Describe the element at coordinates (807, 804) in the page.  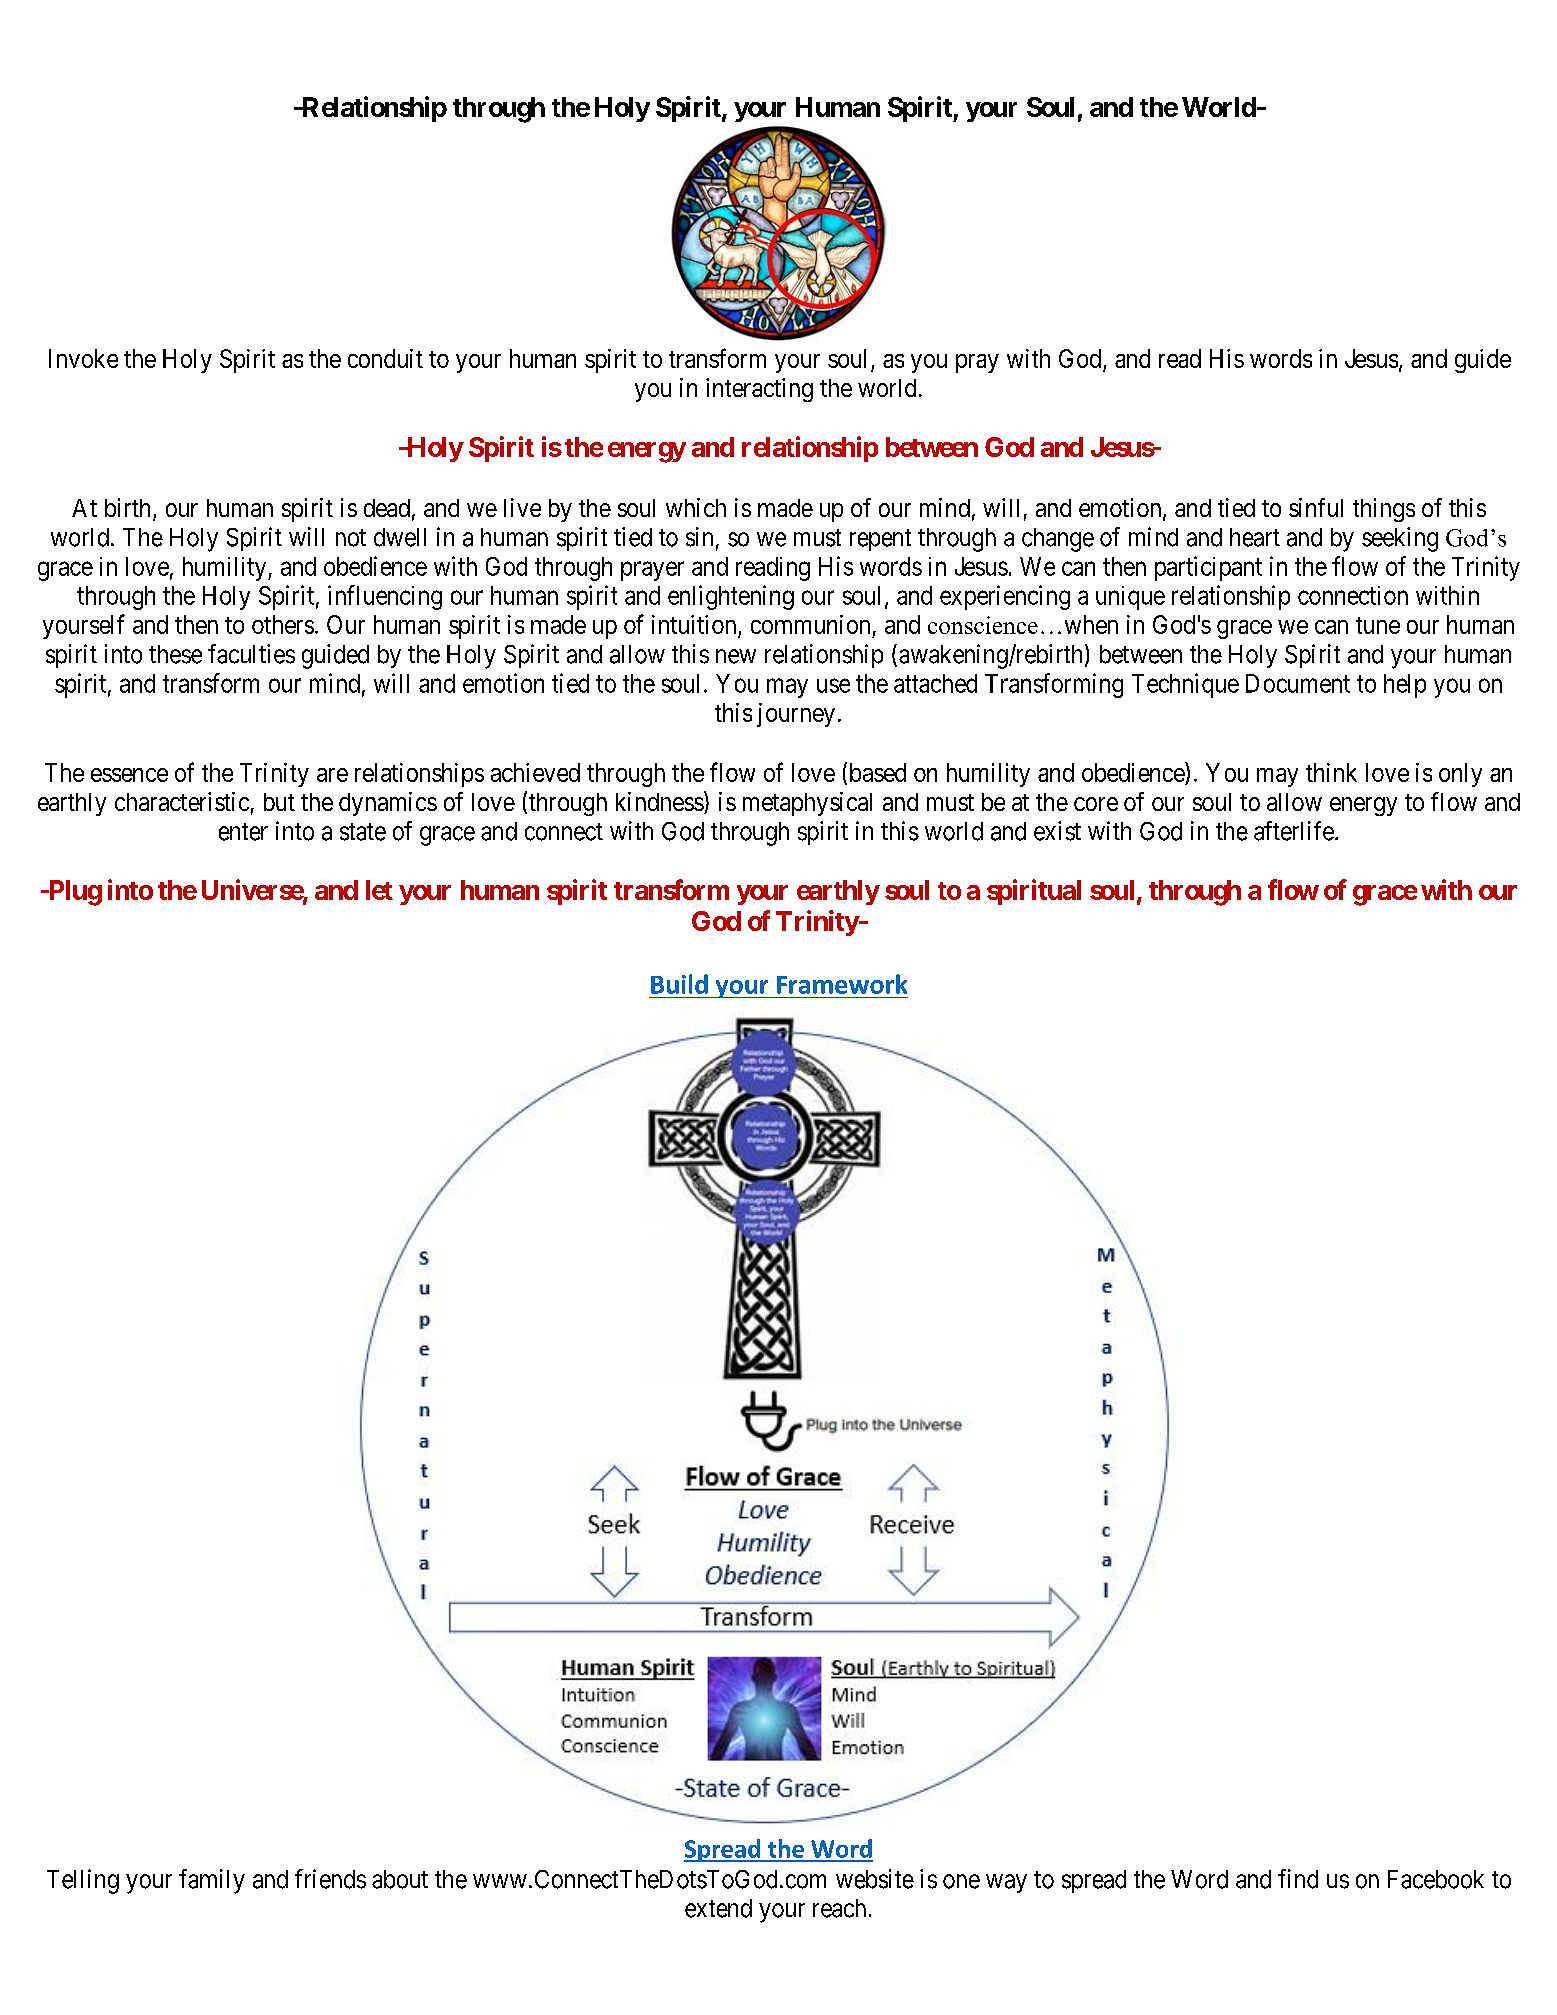
I see `metaphysical` at that location.
